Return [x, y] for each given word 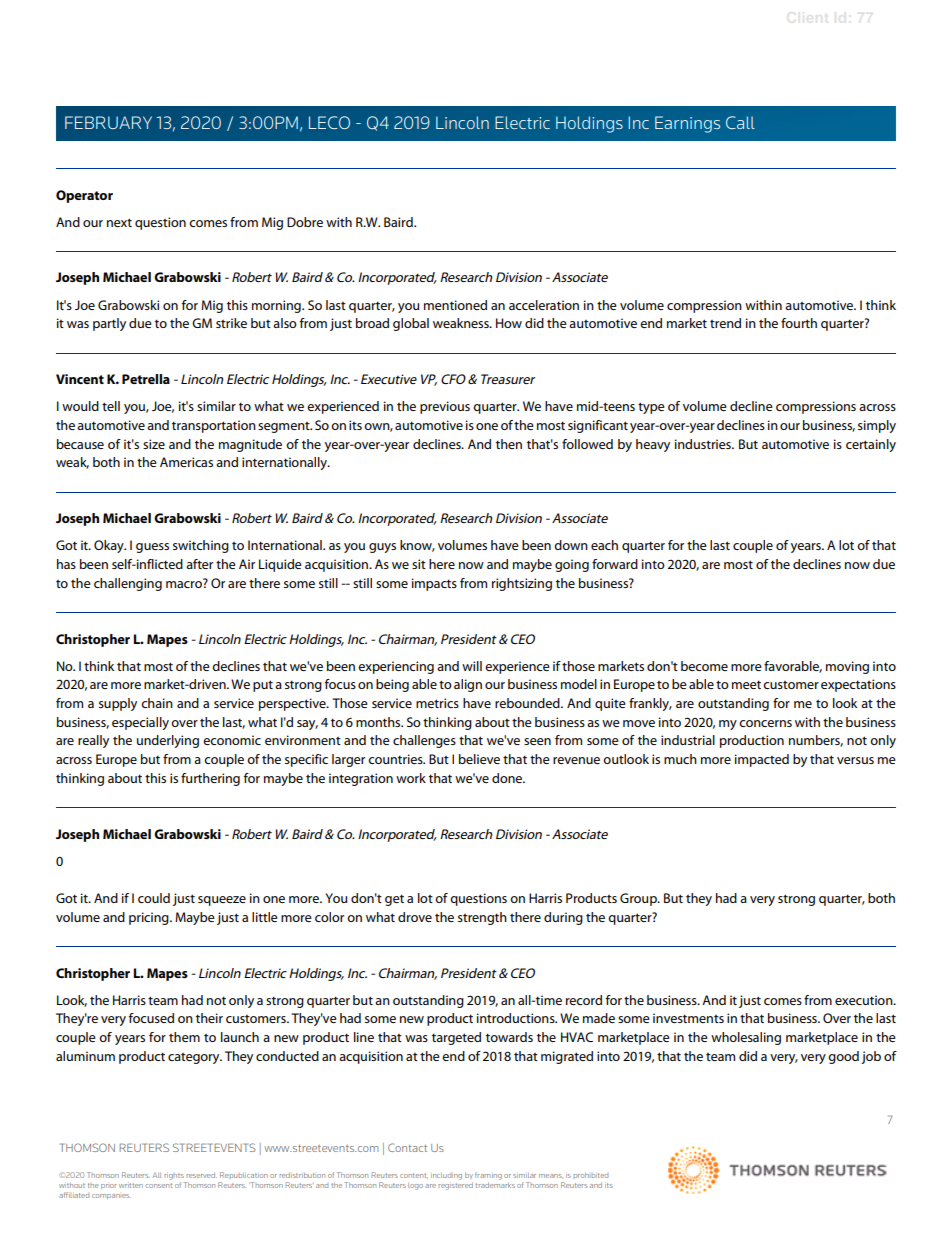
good [843, 1057]
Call [740, 122]
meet [746, 684]
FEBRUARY [108, 122]
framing [488, 1176]
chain [157, 703]
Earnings [687, 124]
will [472, 666]
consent [159, 1185]
